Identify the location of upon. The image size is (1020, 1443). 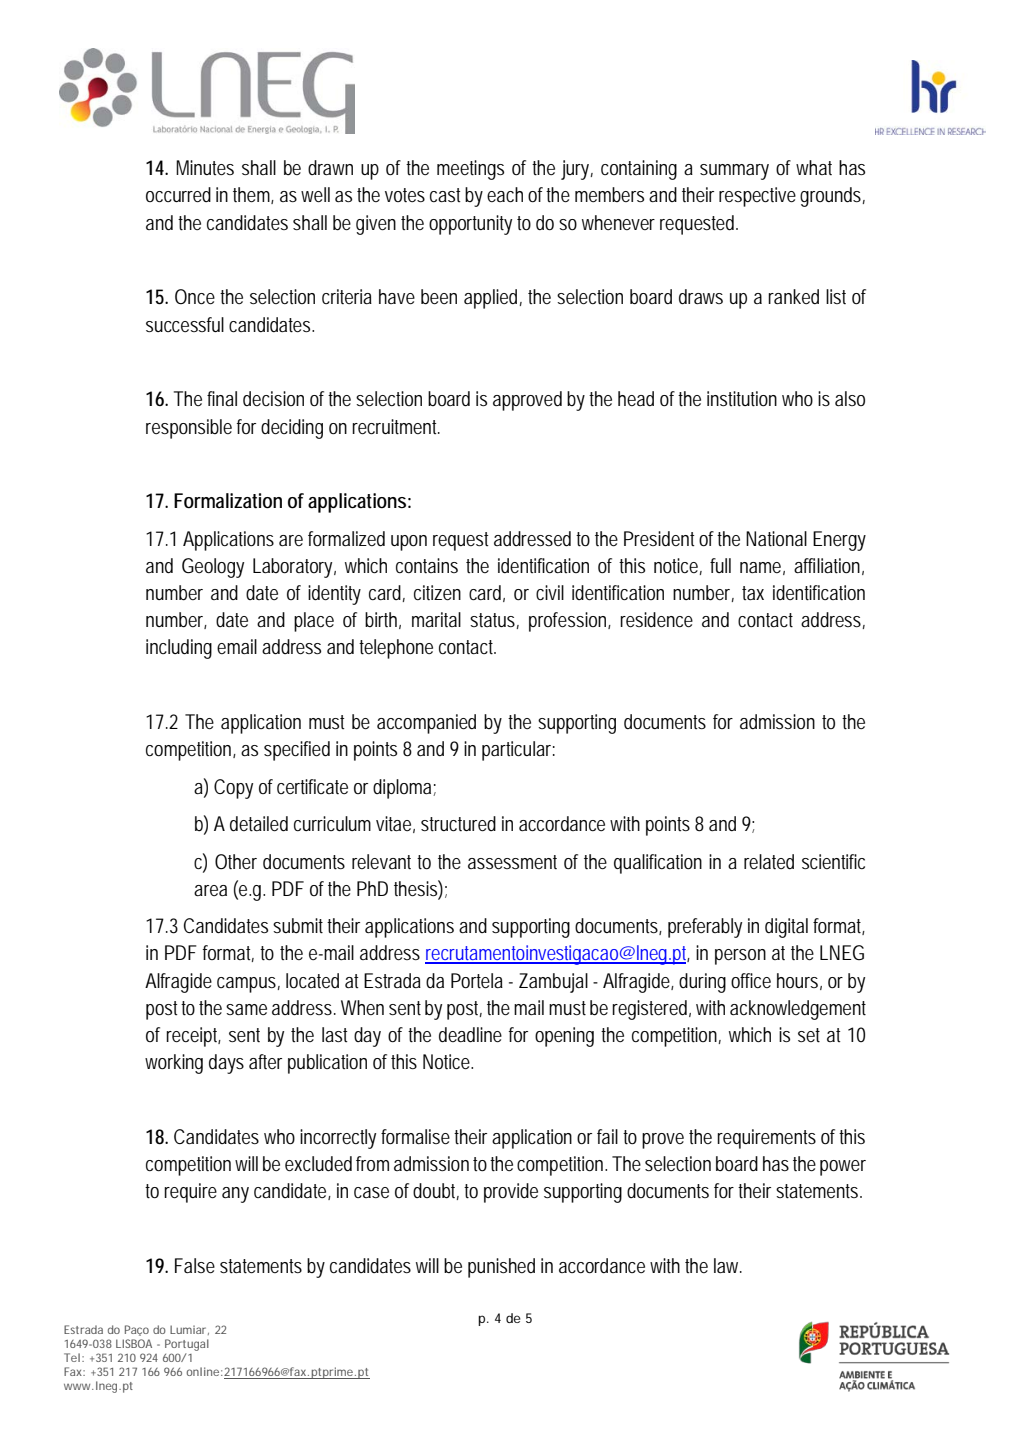
(409, 543).
